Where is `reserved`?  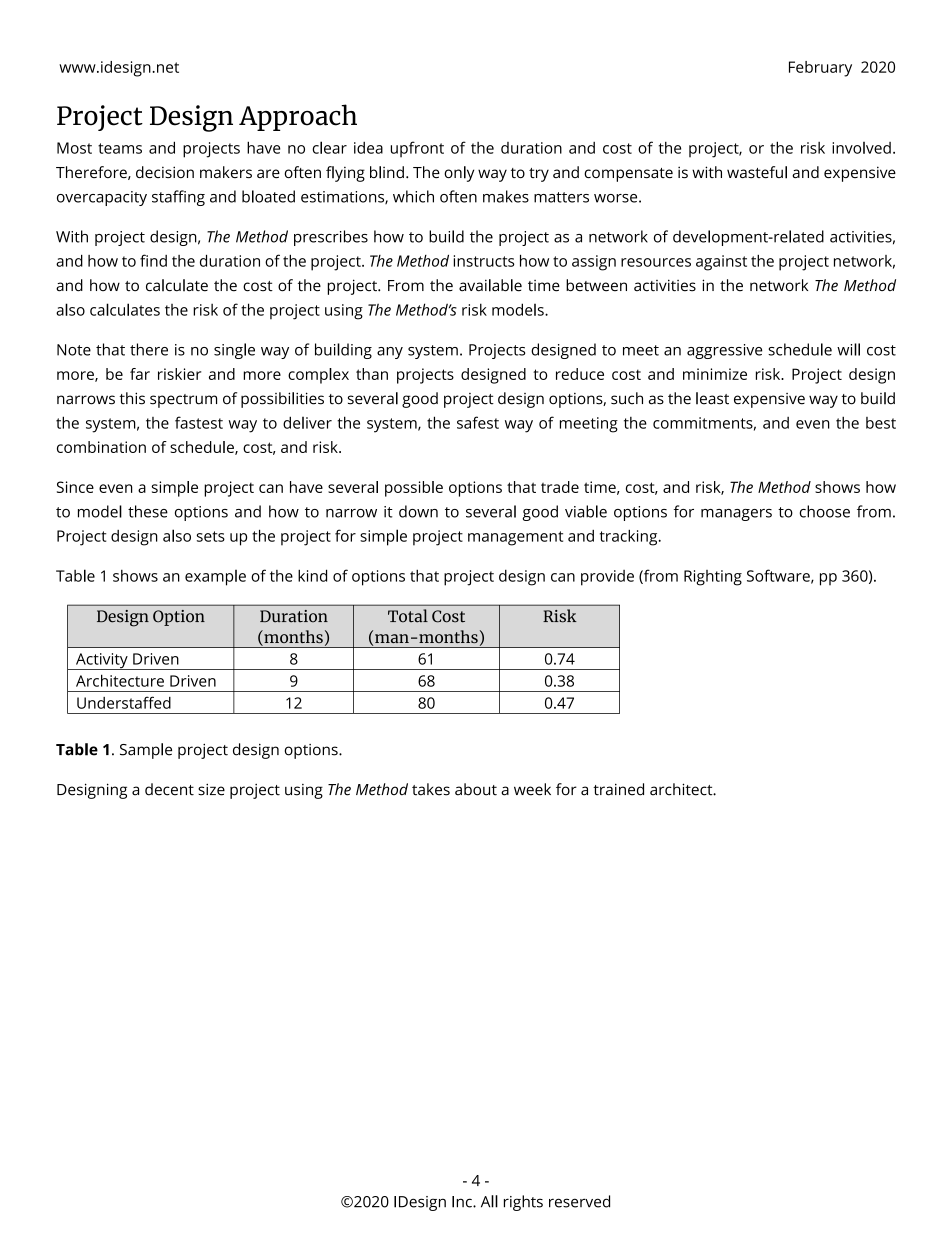
reserved is located at coordinates (579, 1201).
